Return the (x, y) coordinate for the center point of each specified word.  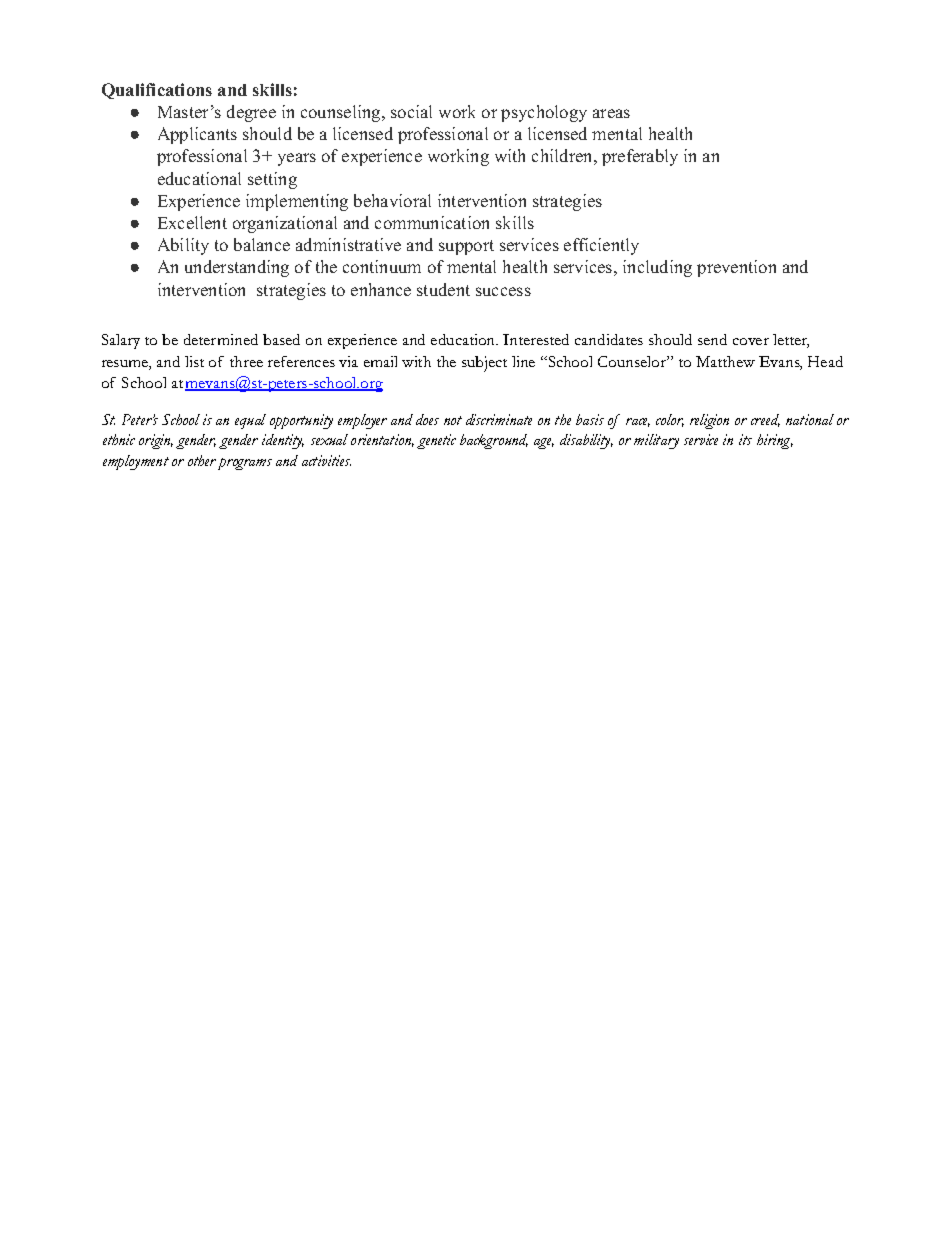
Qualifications (157, 91)
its (745, 439)
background (494, 441)
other (202, 460)
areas (611, 113)
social (411, 111)
